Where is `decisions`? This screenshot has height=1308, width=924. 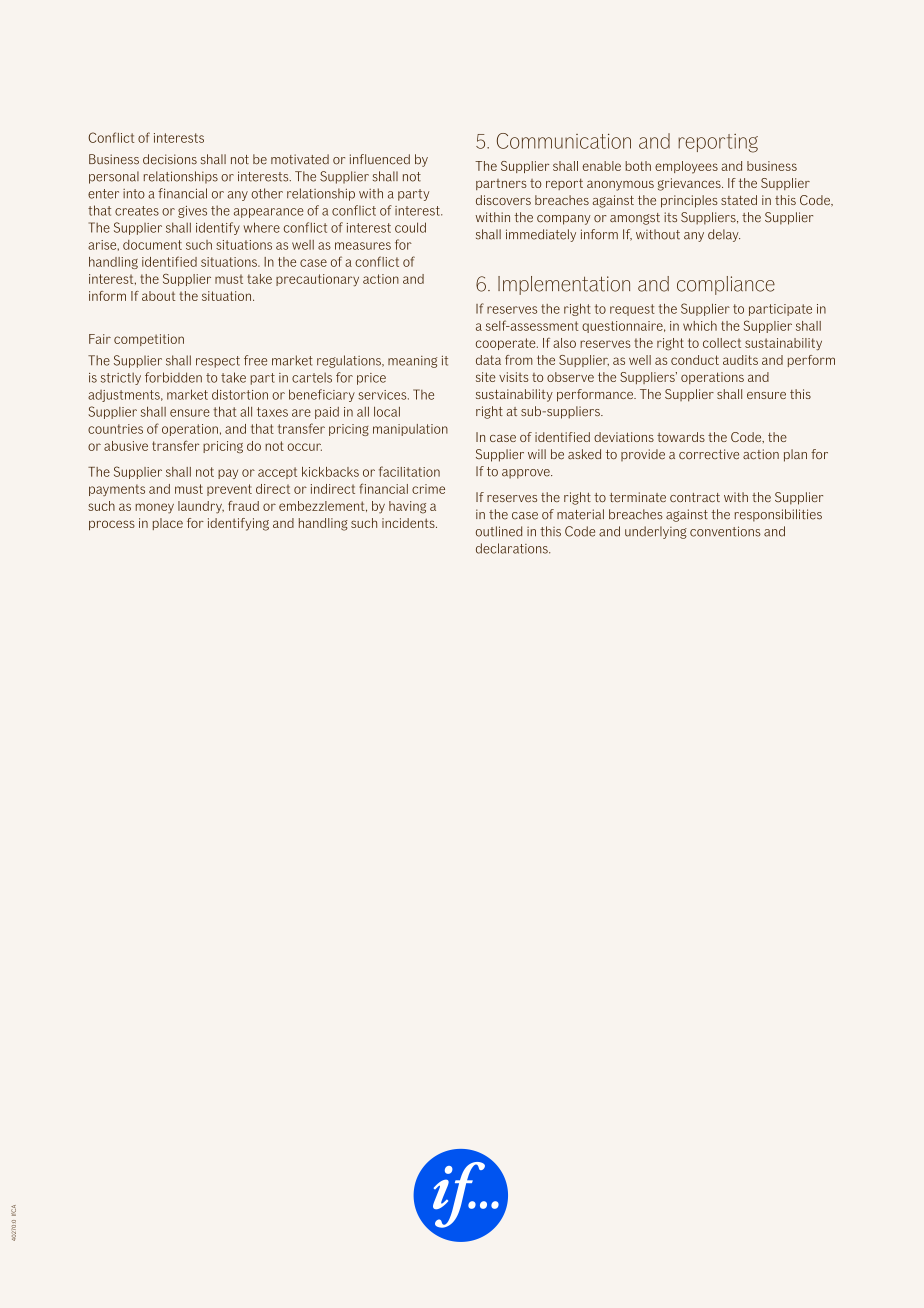
decisions is located at coordinates (170, 159).
